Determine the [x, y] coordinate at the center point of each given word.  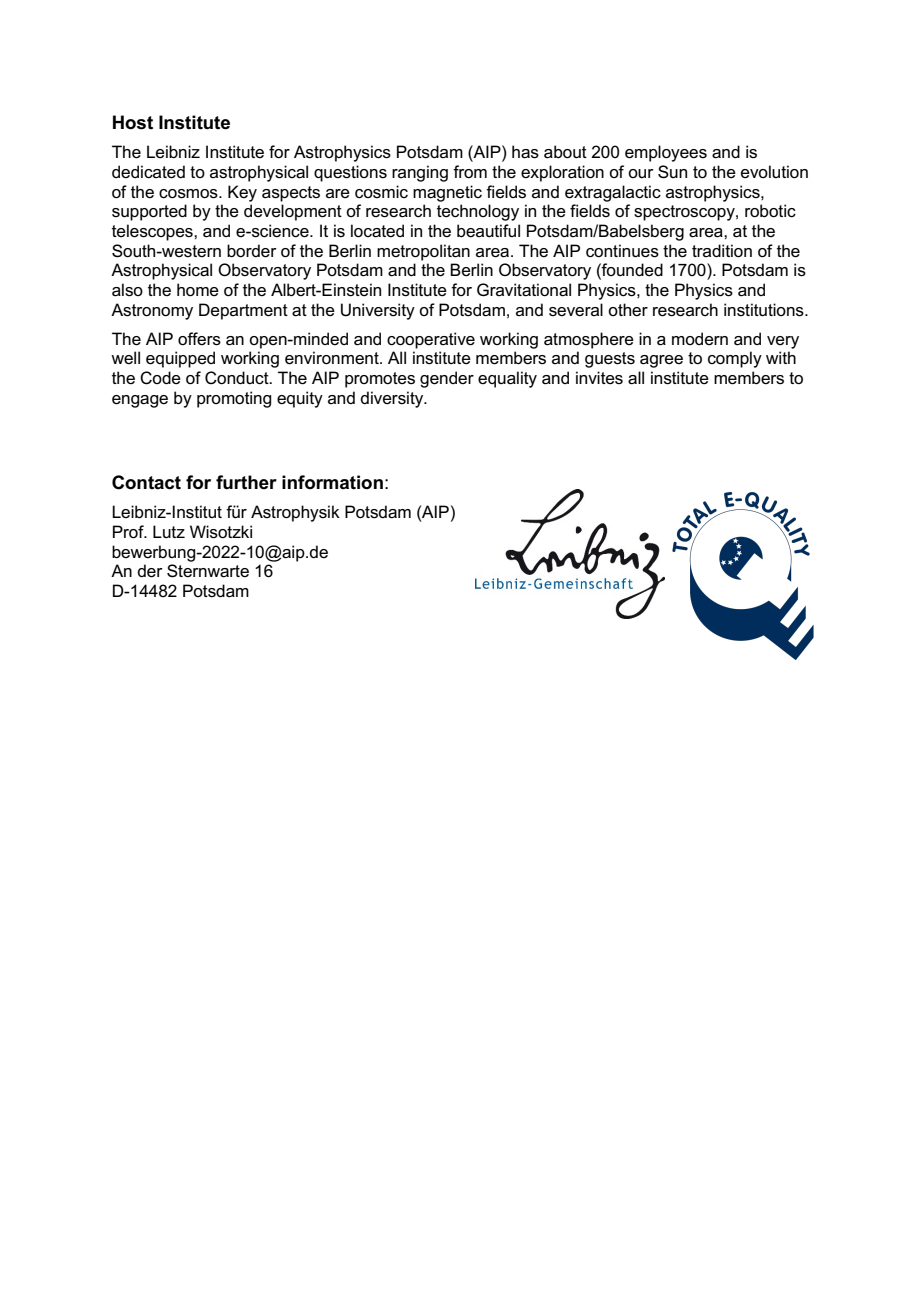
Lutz [169, 531]
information [332, 482]
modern [700, 339]
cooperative [431, 340]
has [525, 152]
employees [666, 153]
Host [133, 122]
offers [199, 339]
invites [599, 378]
